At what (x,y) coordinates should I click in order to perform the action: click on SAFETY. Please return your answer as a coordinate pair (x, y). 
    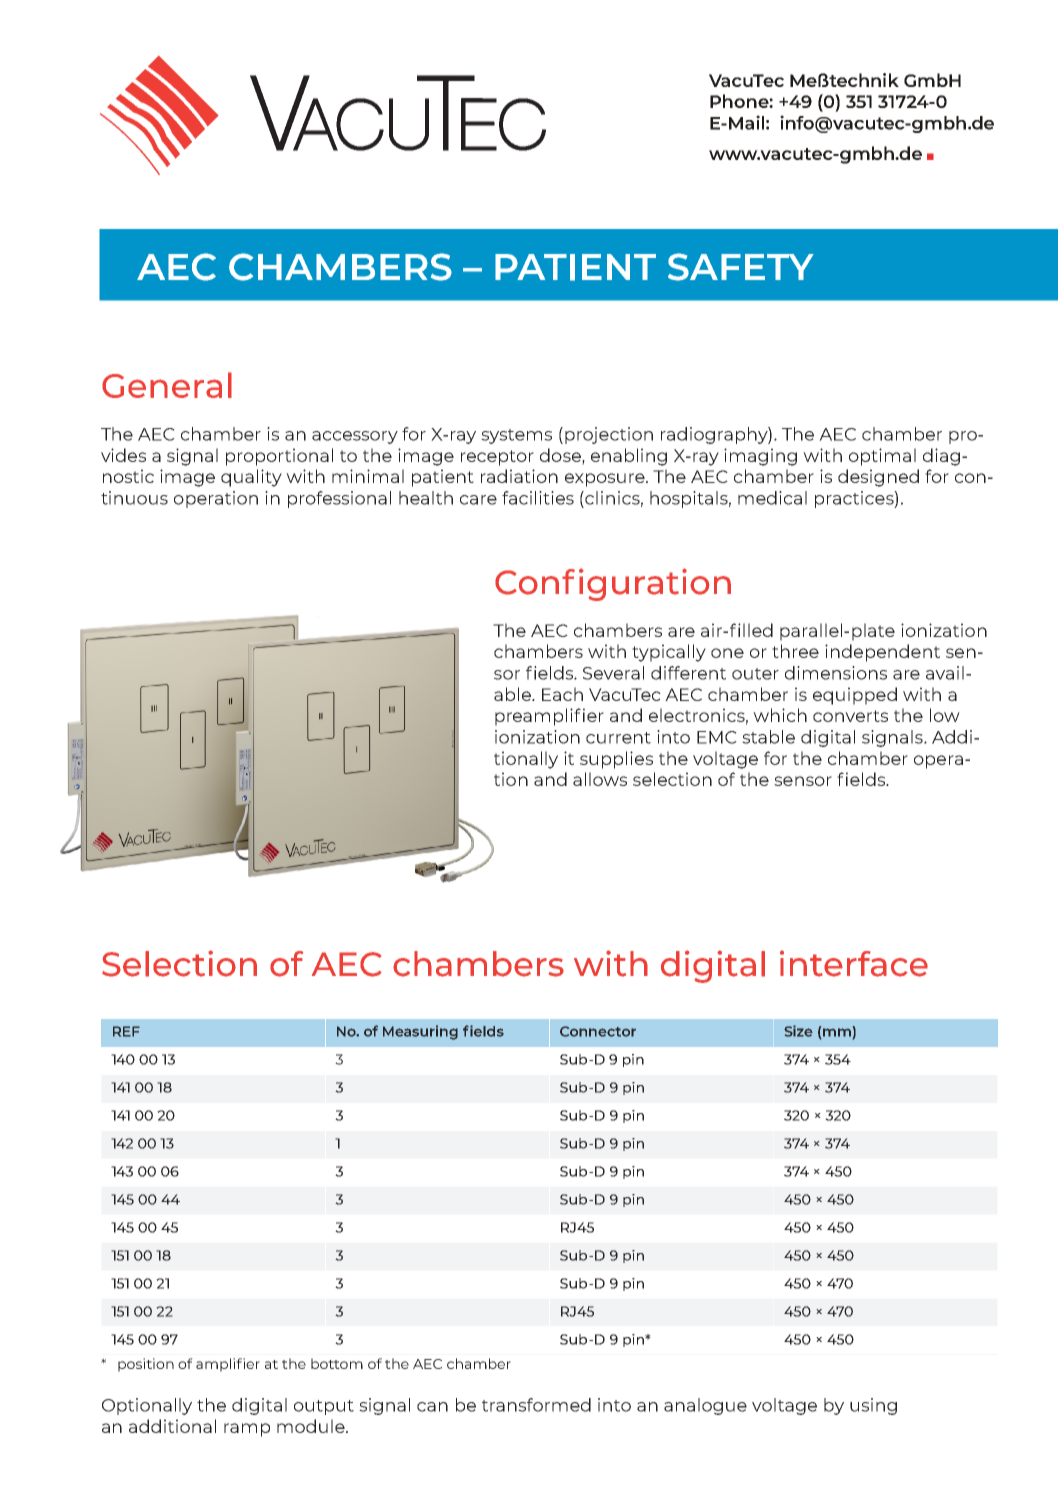
    Looking at the image, I should click on (741, 267).
